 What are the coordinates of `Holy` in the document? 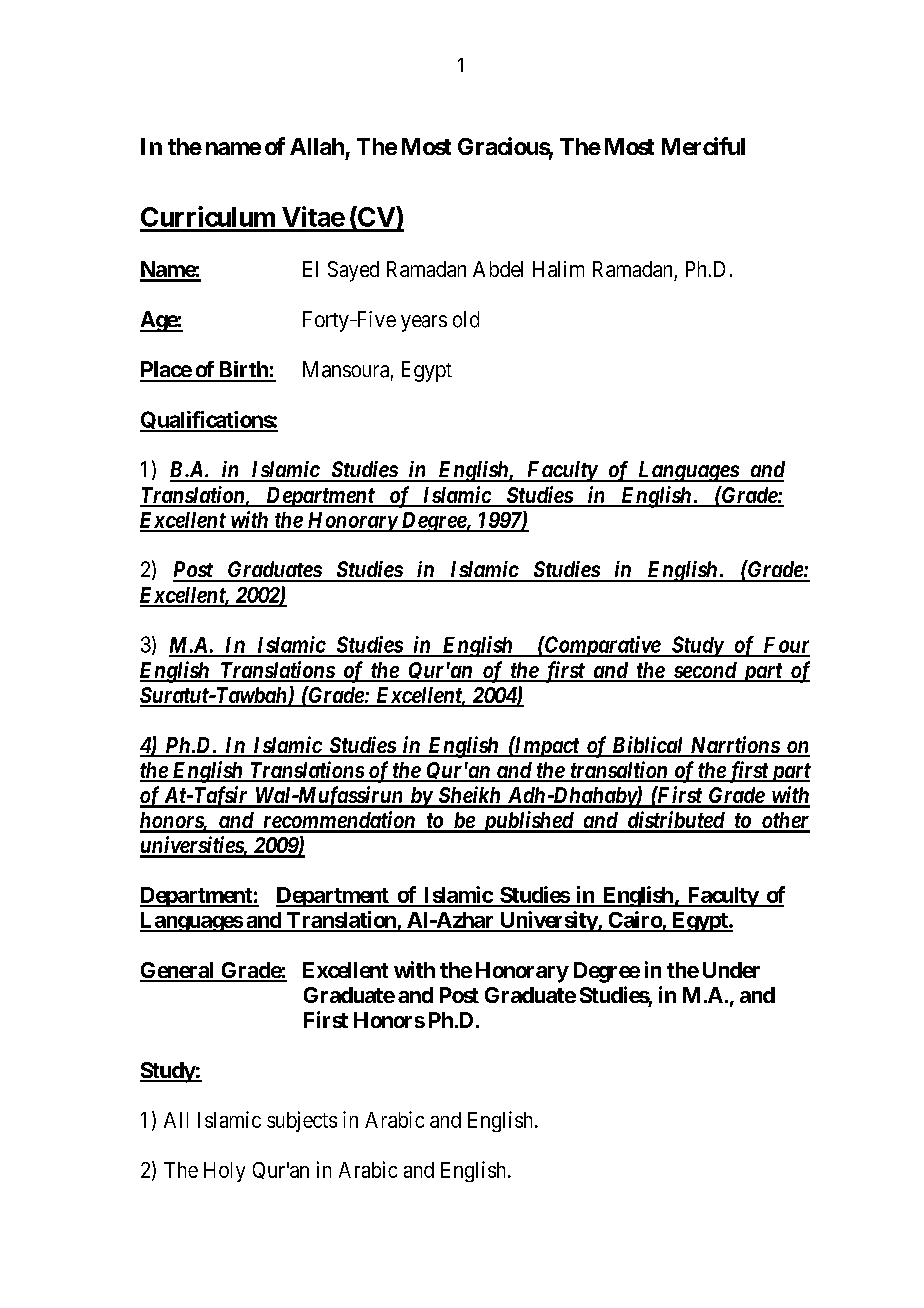 It's located at (224, 1172).
